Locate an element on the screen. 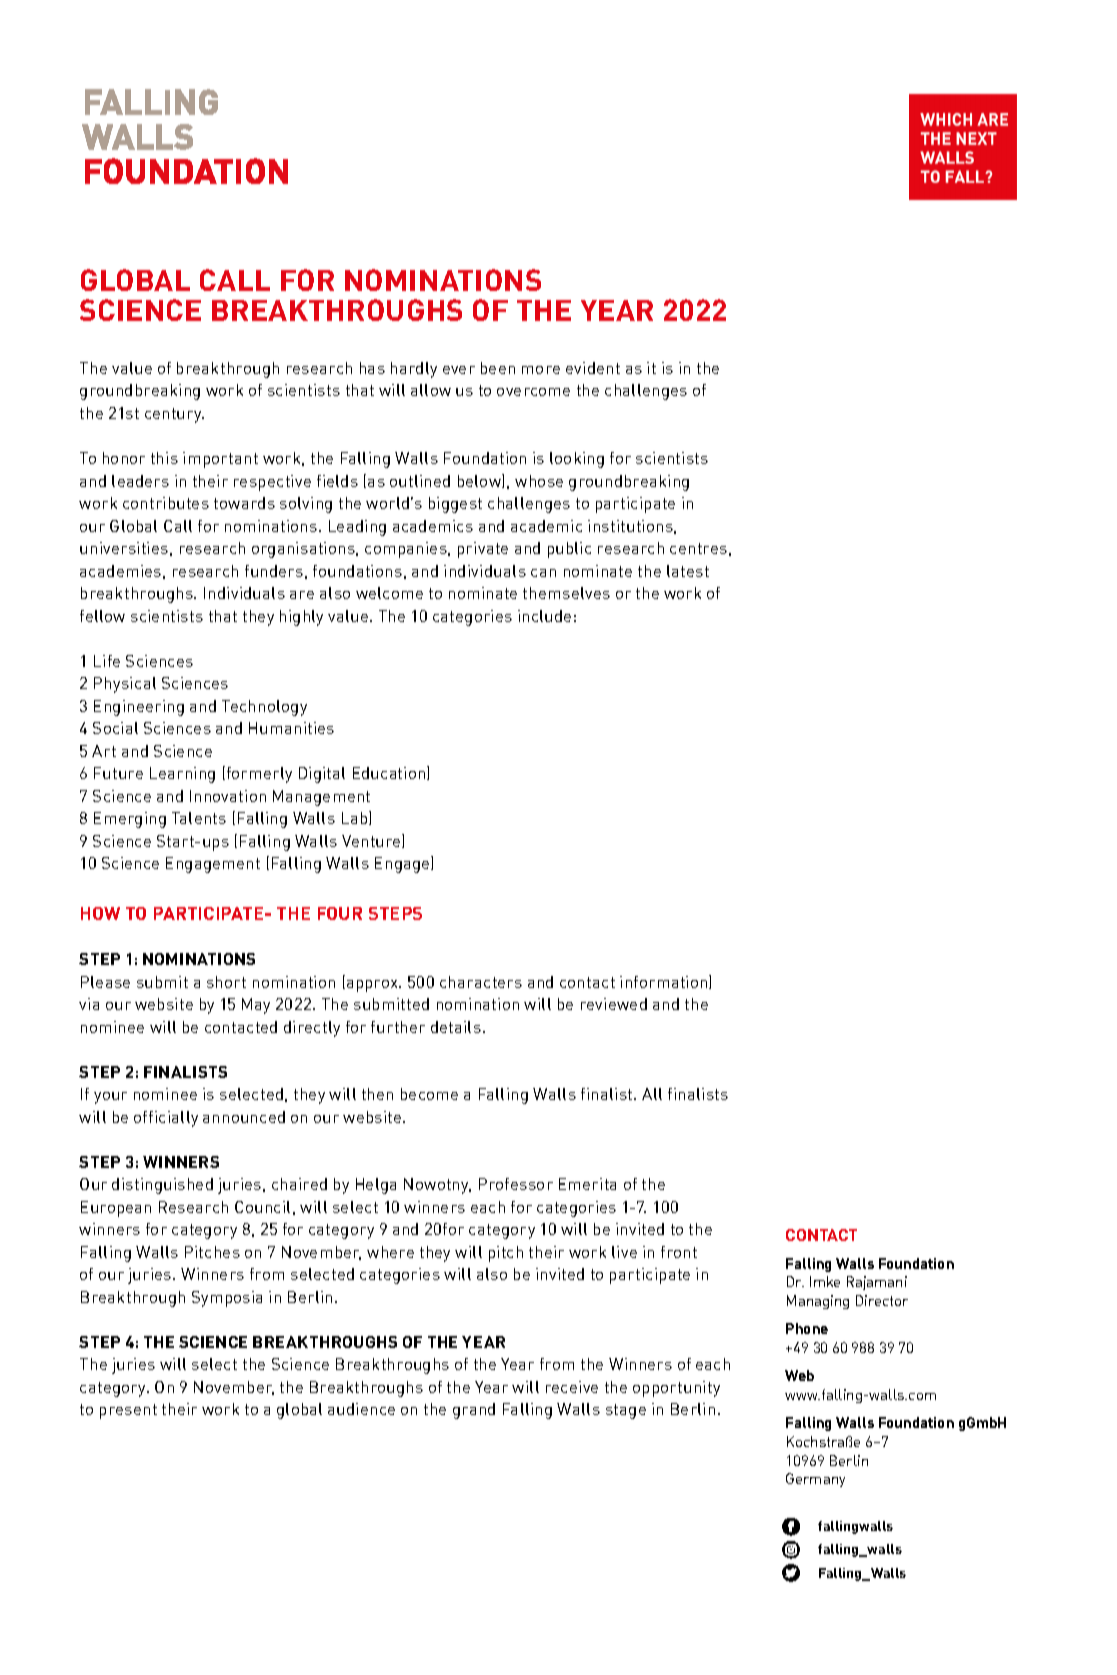 The image size is (1117, 1675). characters is located at coordinates (481, 982).
